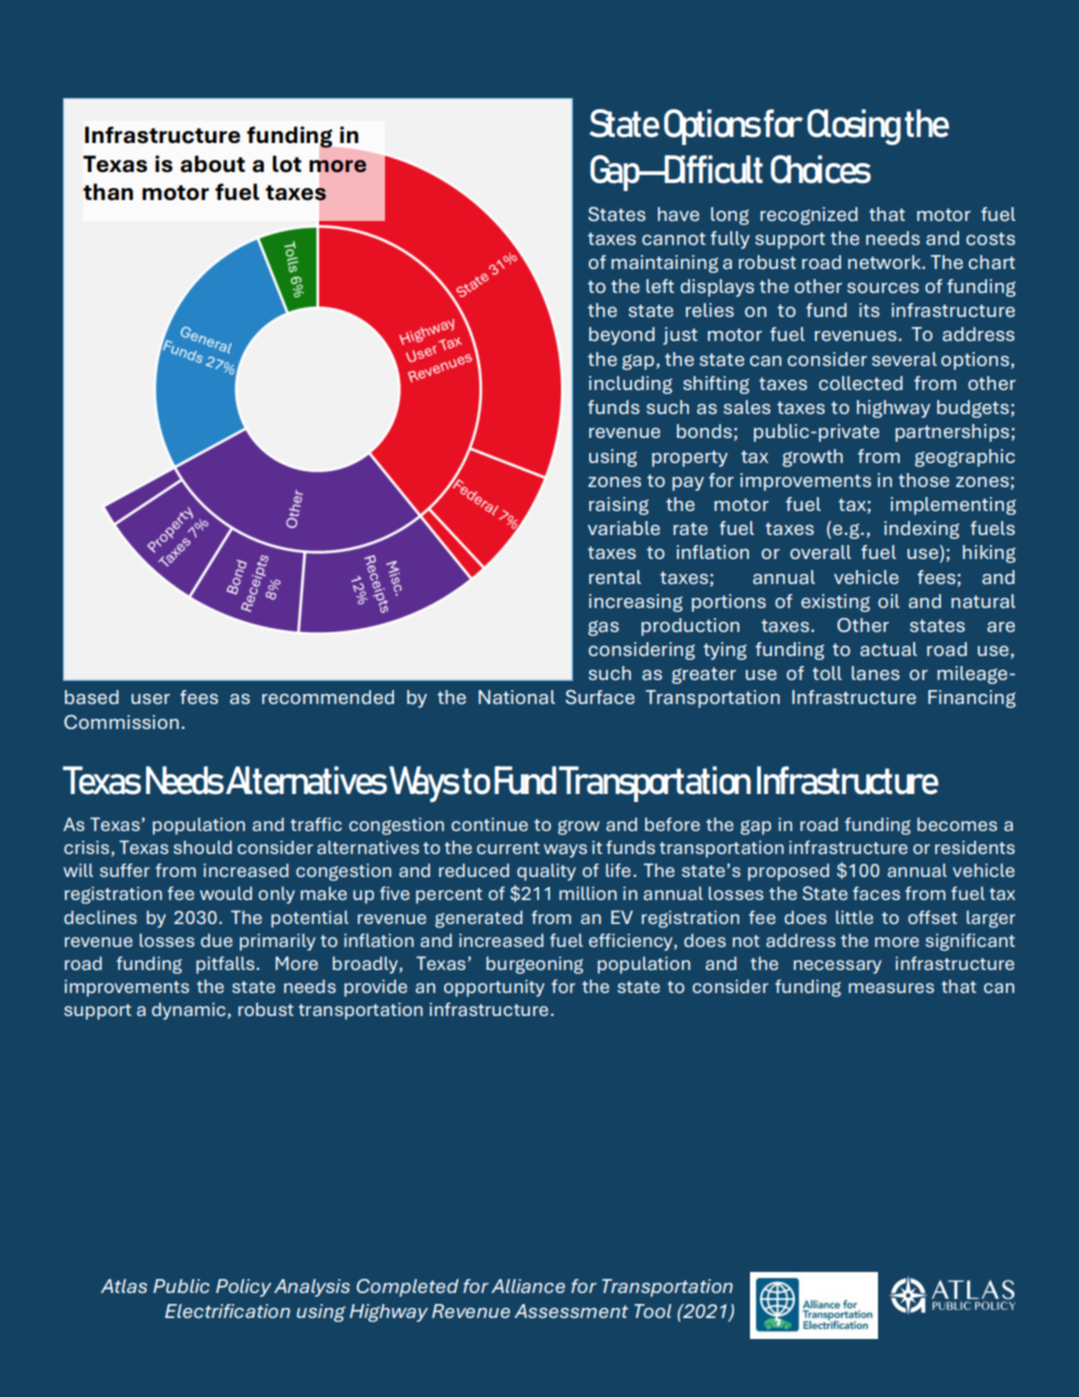 Image resolution: width=1079 pixels, height=1397 pixels. I want to click on about, so click(212, 164).
